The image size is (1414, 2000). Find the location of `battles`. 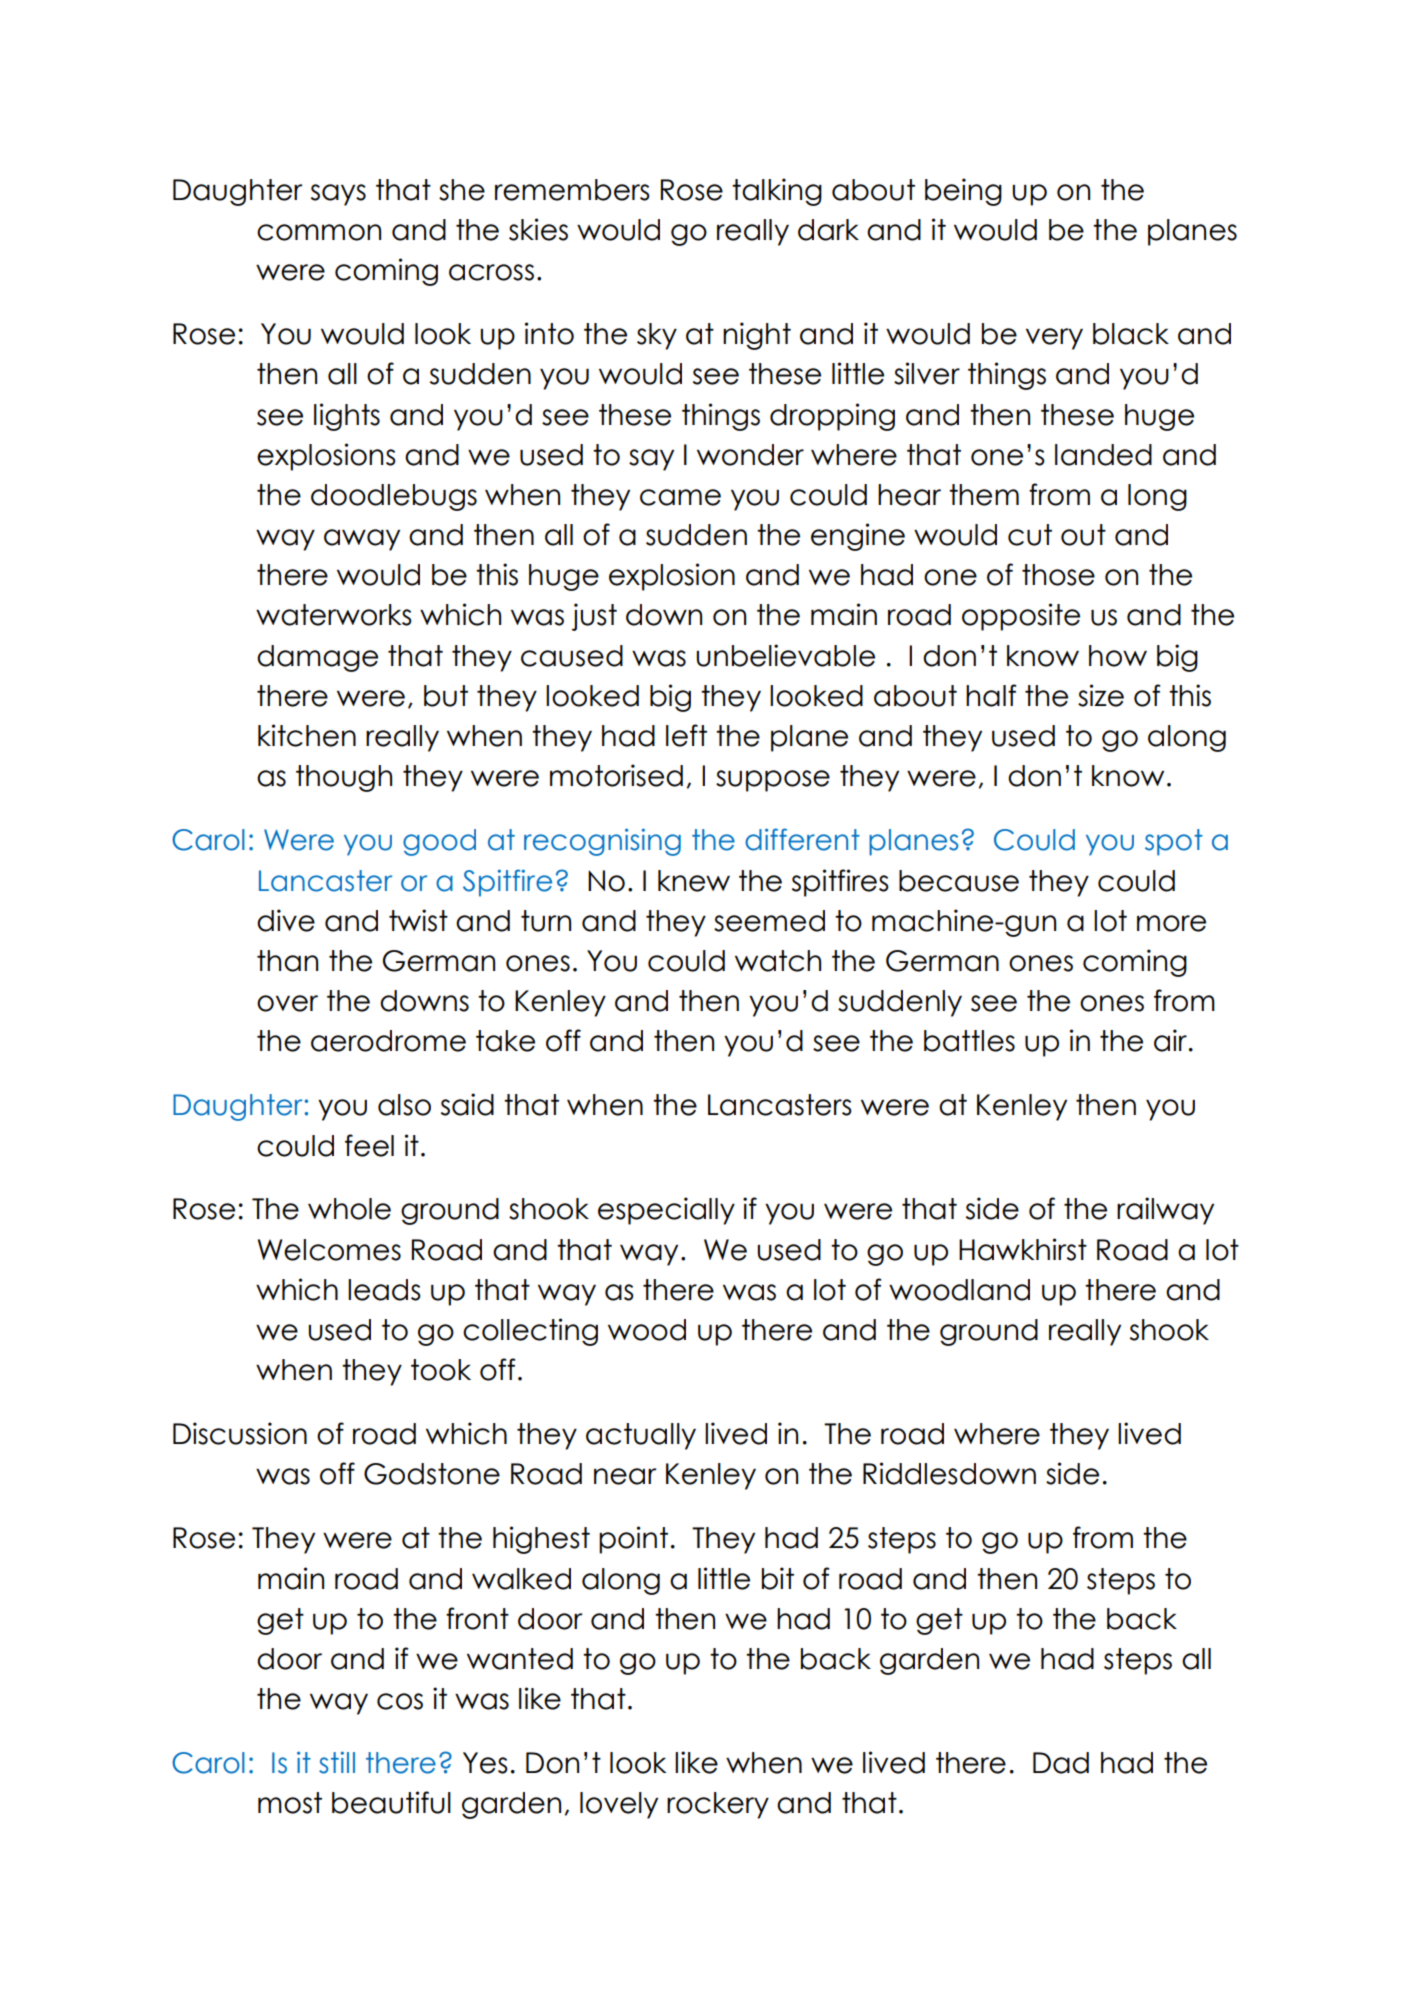

battles is located at coordinates (969, 1041).
